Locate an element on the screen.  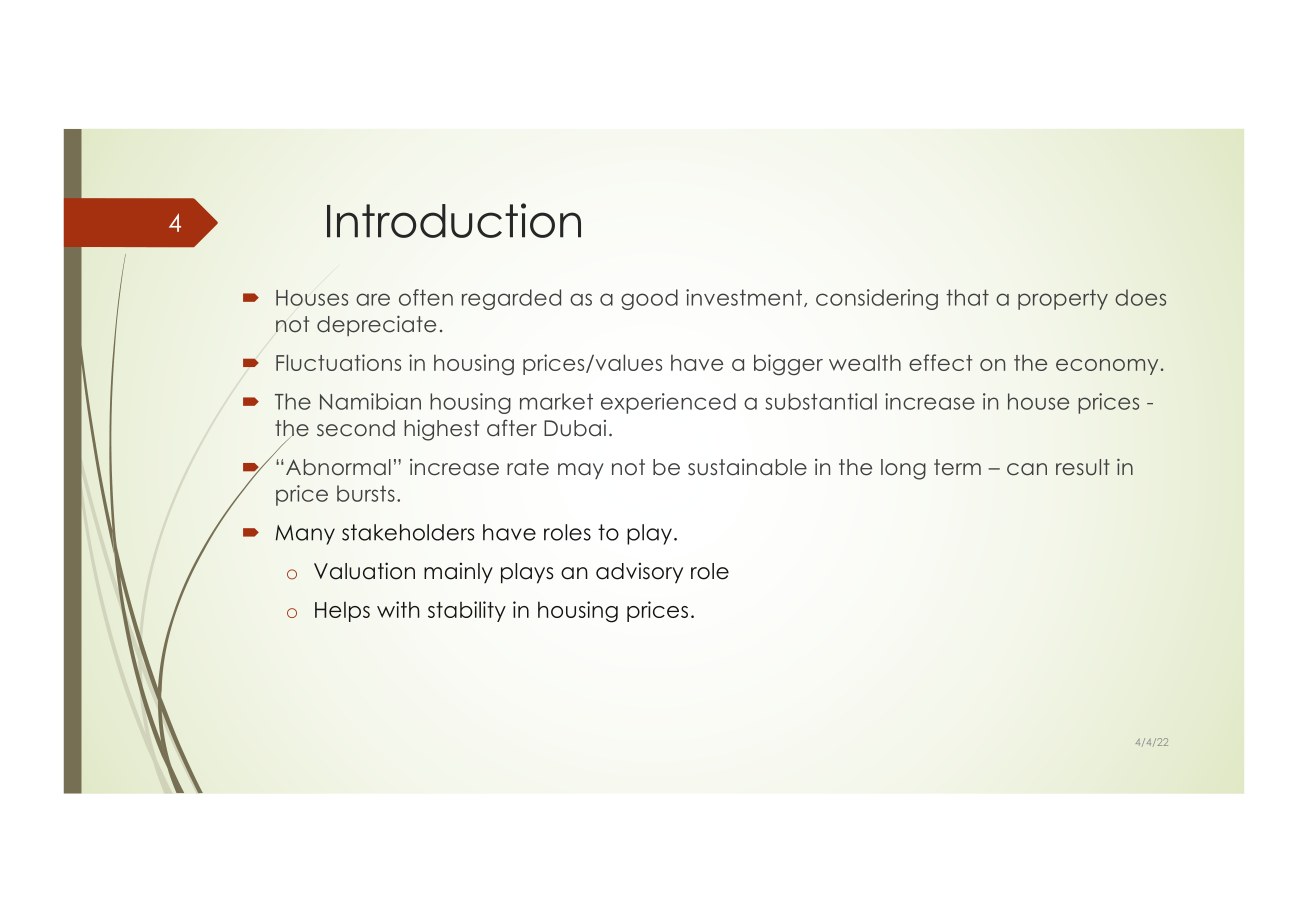
experienced is located at coordinates (668, 403).
